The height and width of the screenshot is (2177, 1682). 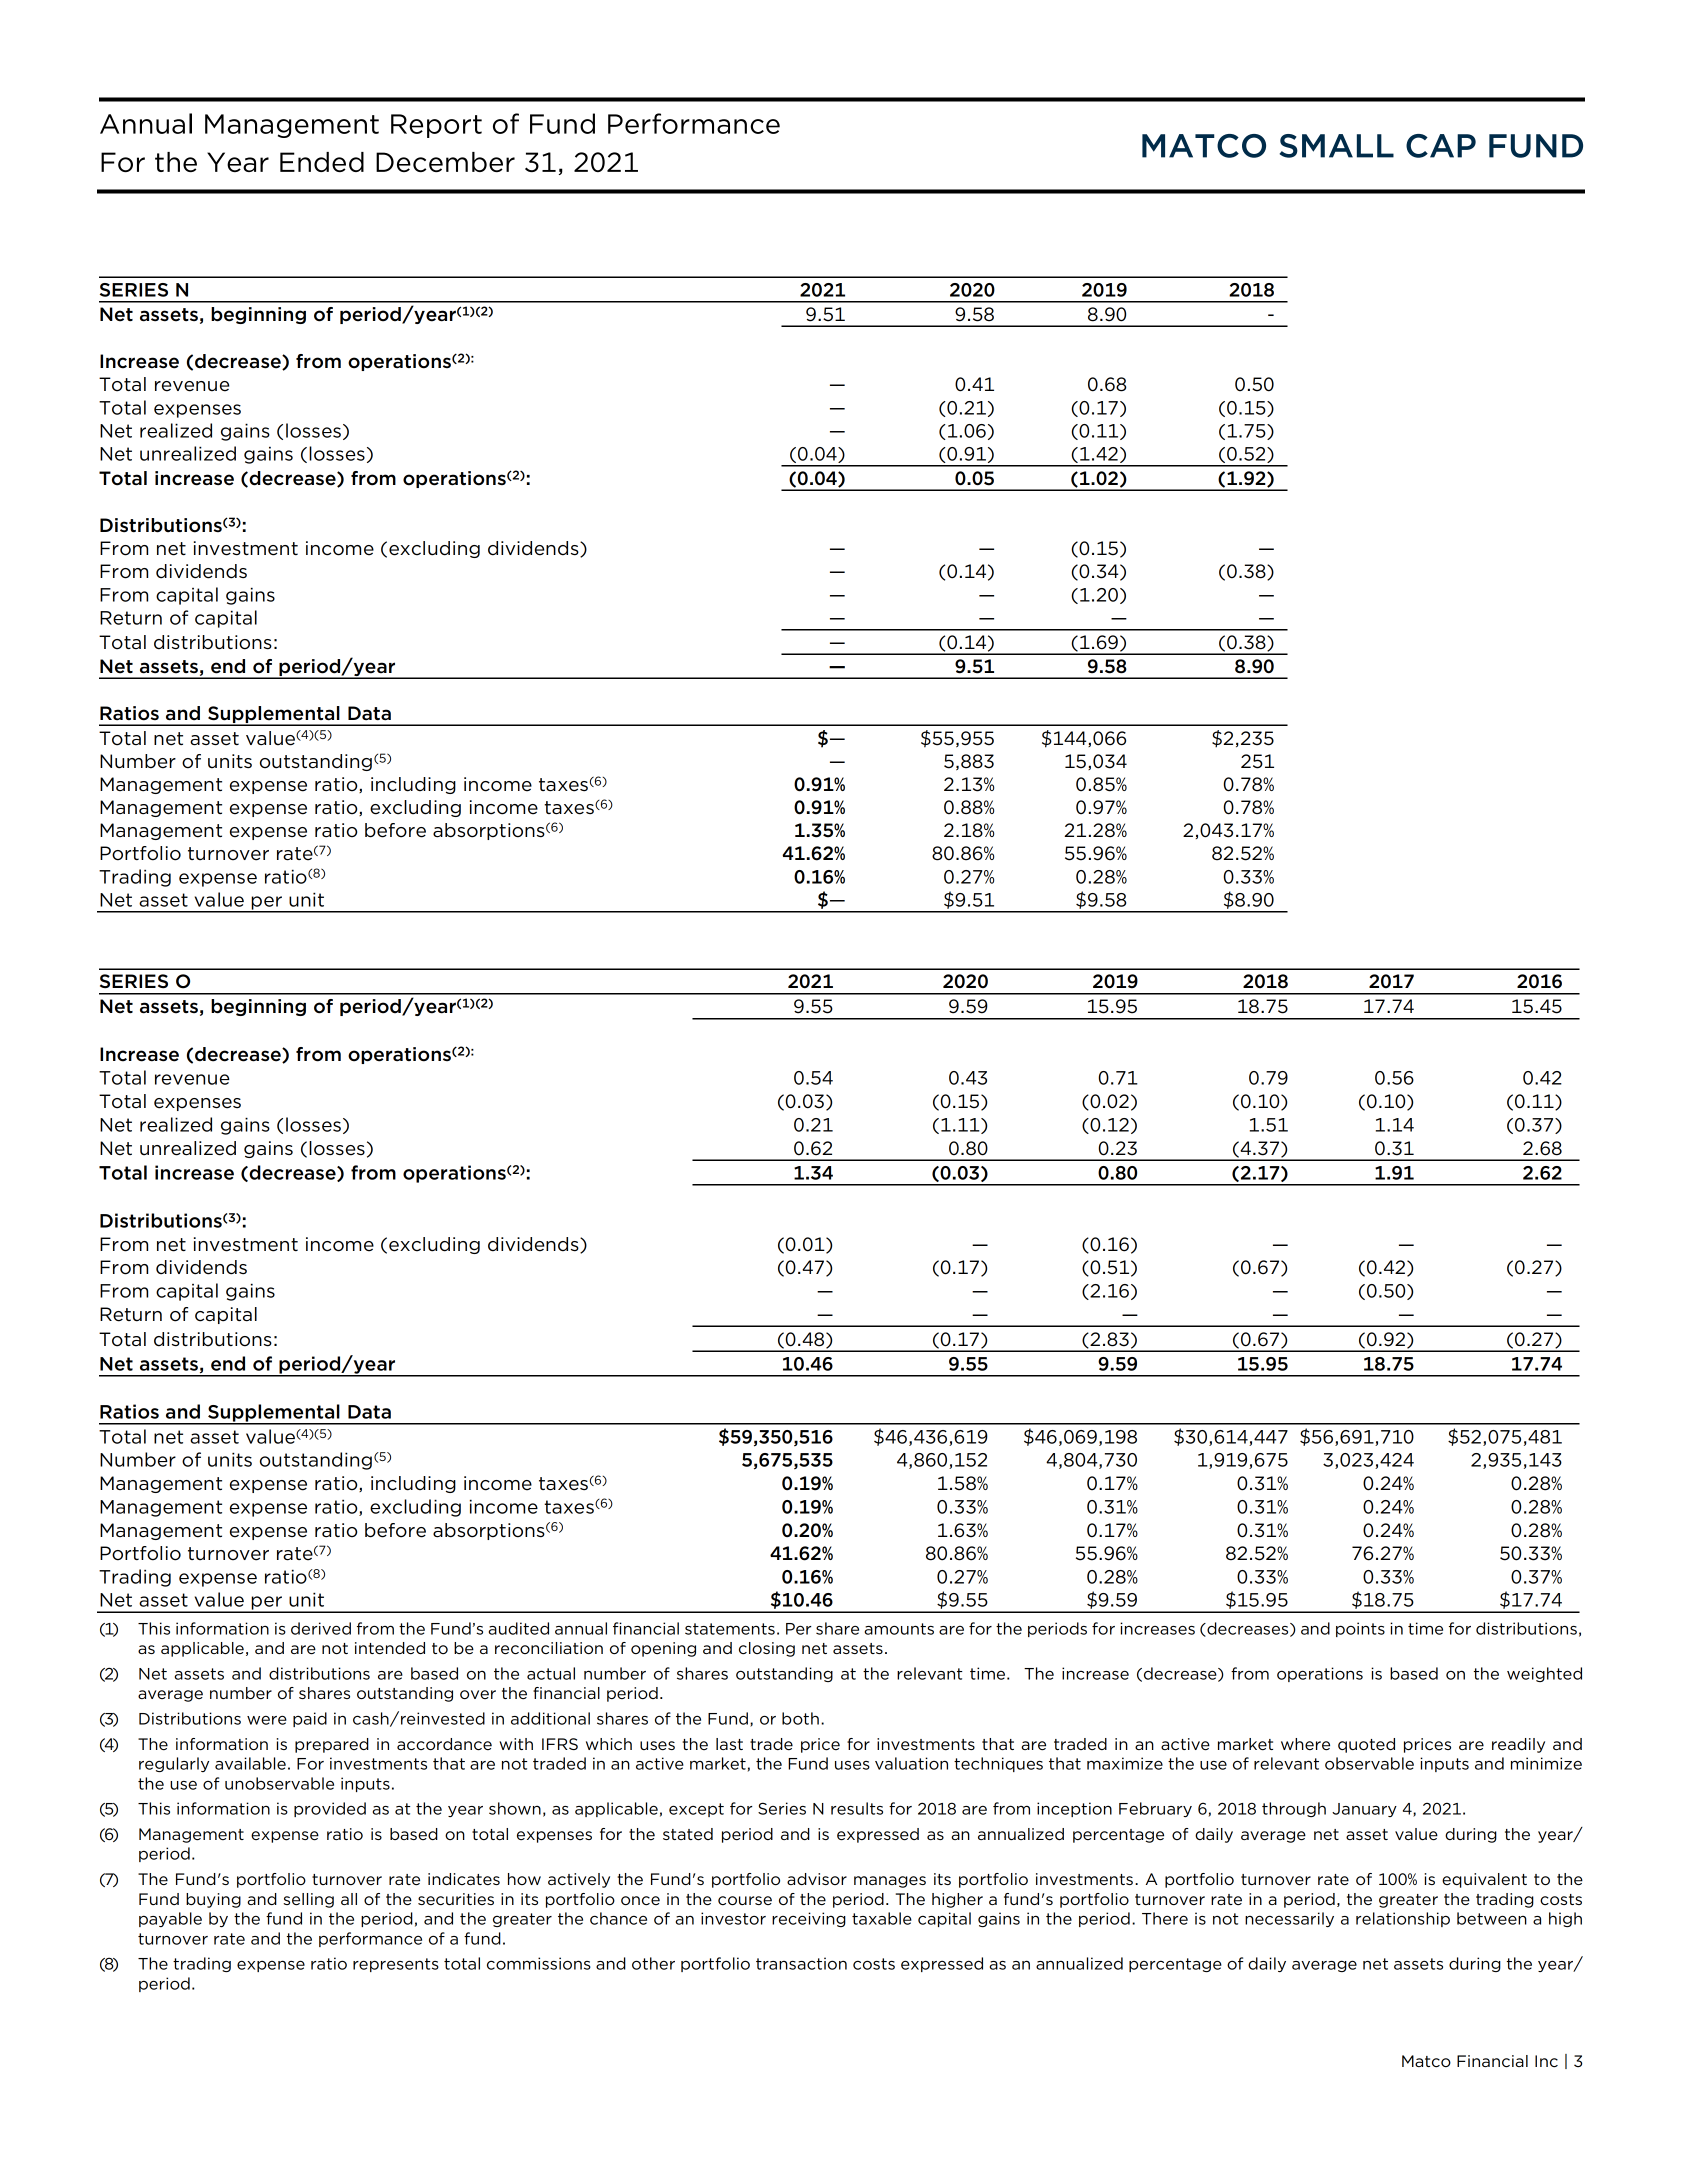 What do you see at coordinates (882, 1918) in the screenshot?
I see `taxable` at bounding box center [882, 1918].
